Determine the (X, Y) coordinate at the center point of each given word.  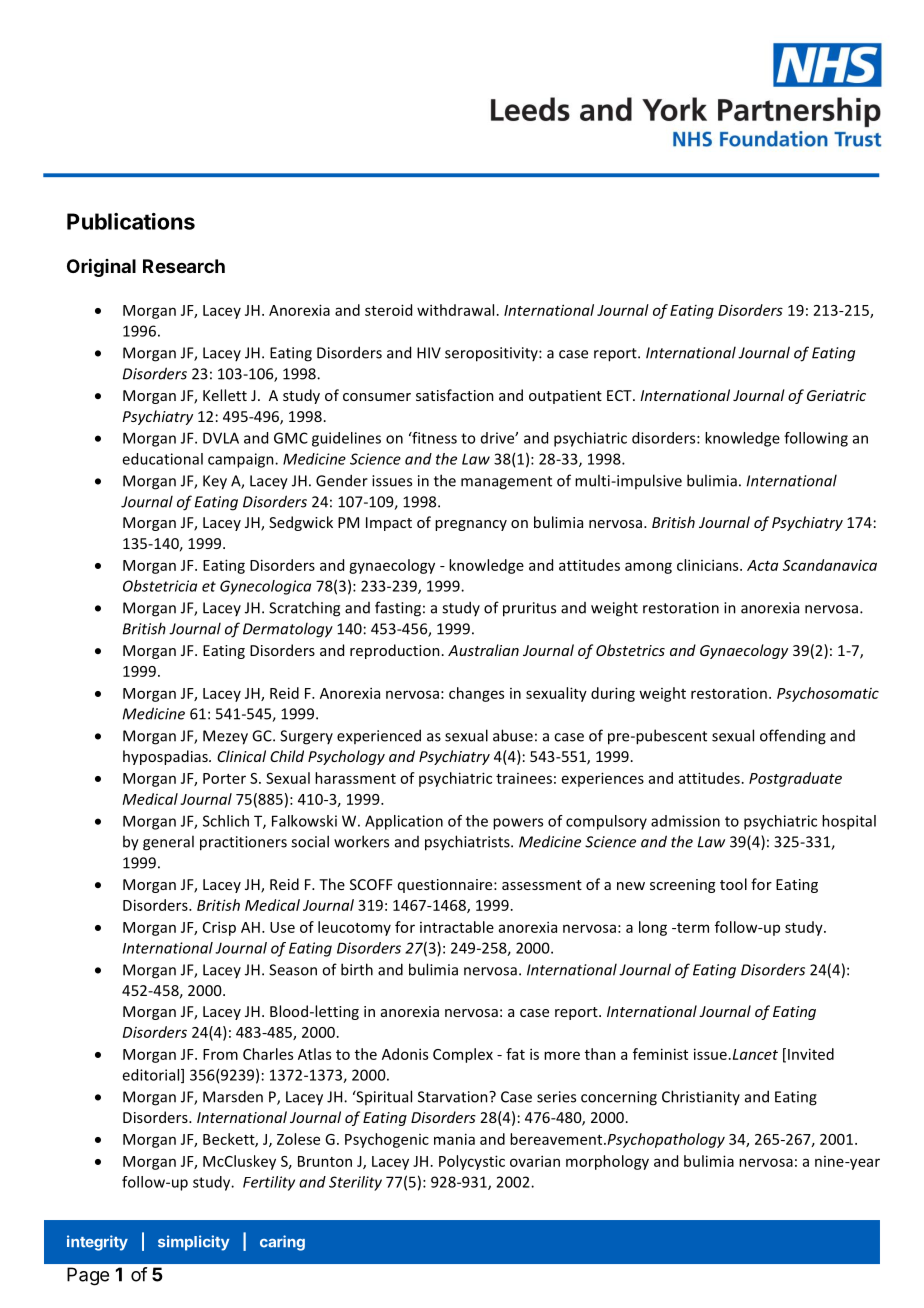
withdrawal (455, 310)
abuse (513, 735)
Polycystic (472, 1162)
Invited (811, 1054)
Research (184, 266)
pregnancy (471, 525)
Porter (224, 778)
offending (793, 737)
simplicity (194, 1243)
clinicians (709, 565)
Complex (463, 1055)
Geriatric (836, 395)
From (220, 1054)
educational (162, 459)
